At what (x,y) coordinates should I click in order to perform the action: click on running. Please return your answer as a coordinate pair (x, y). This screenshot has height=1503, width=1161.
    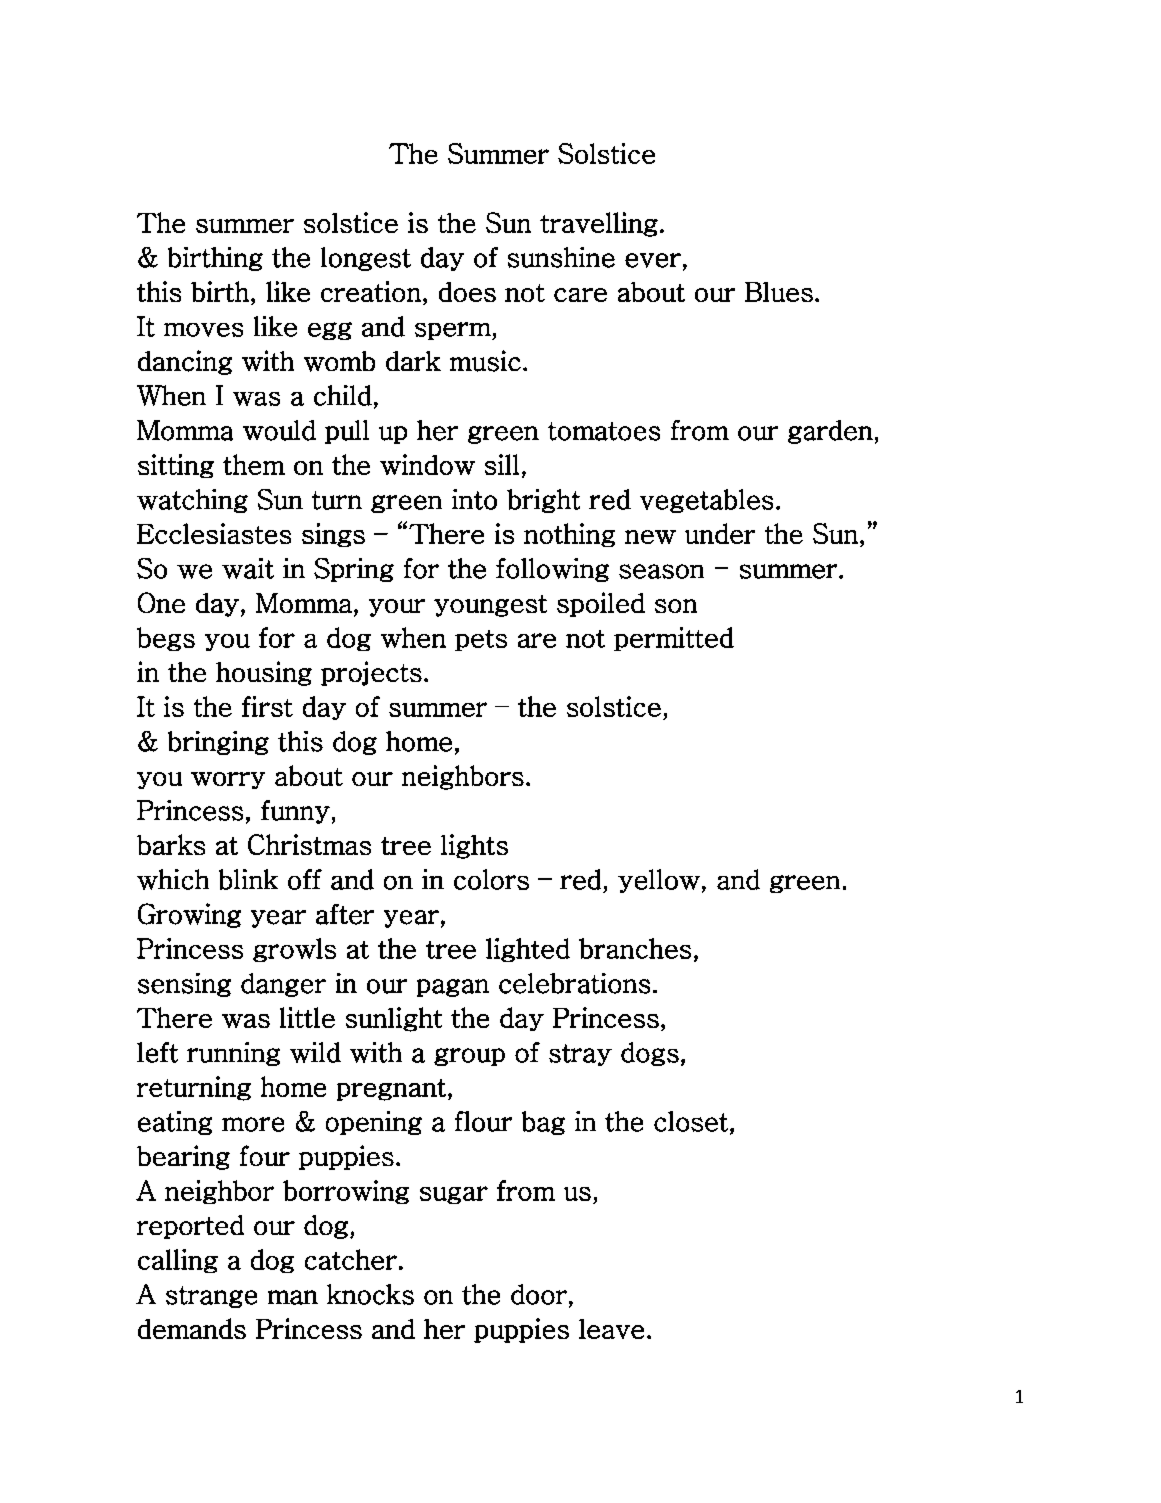
    Looking at the image, I should click on (233, 1054).
